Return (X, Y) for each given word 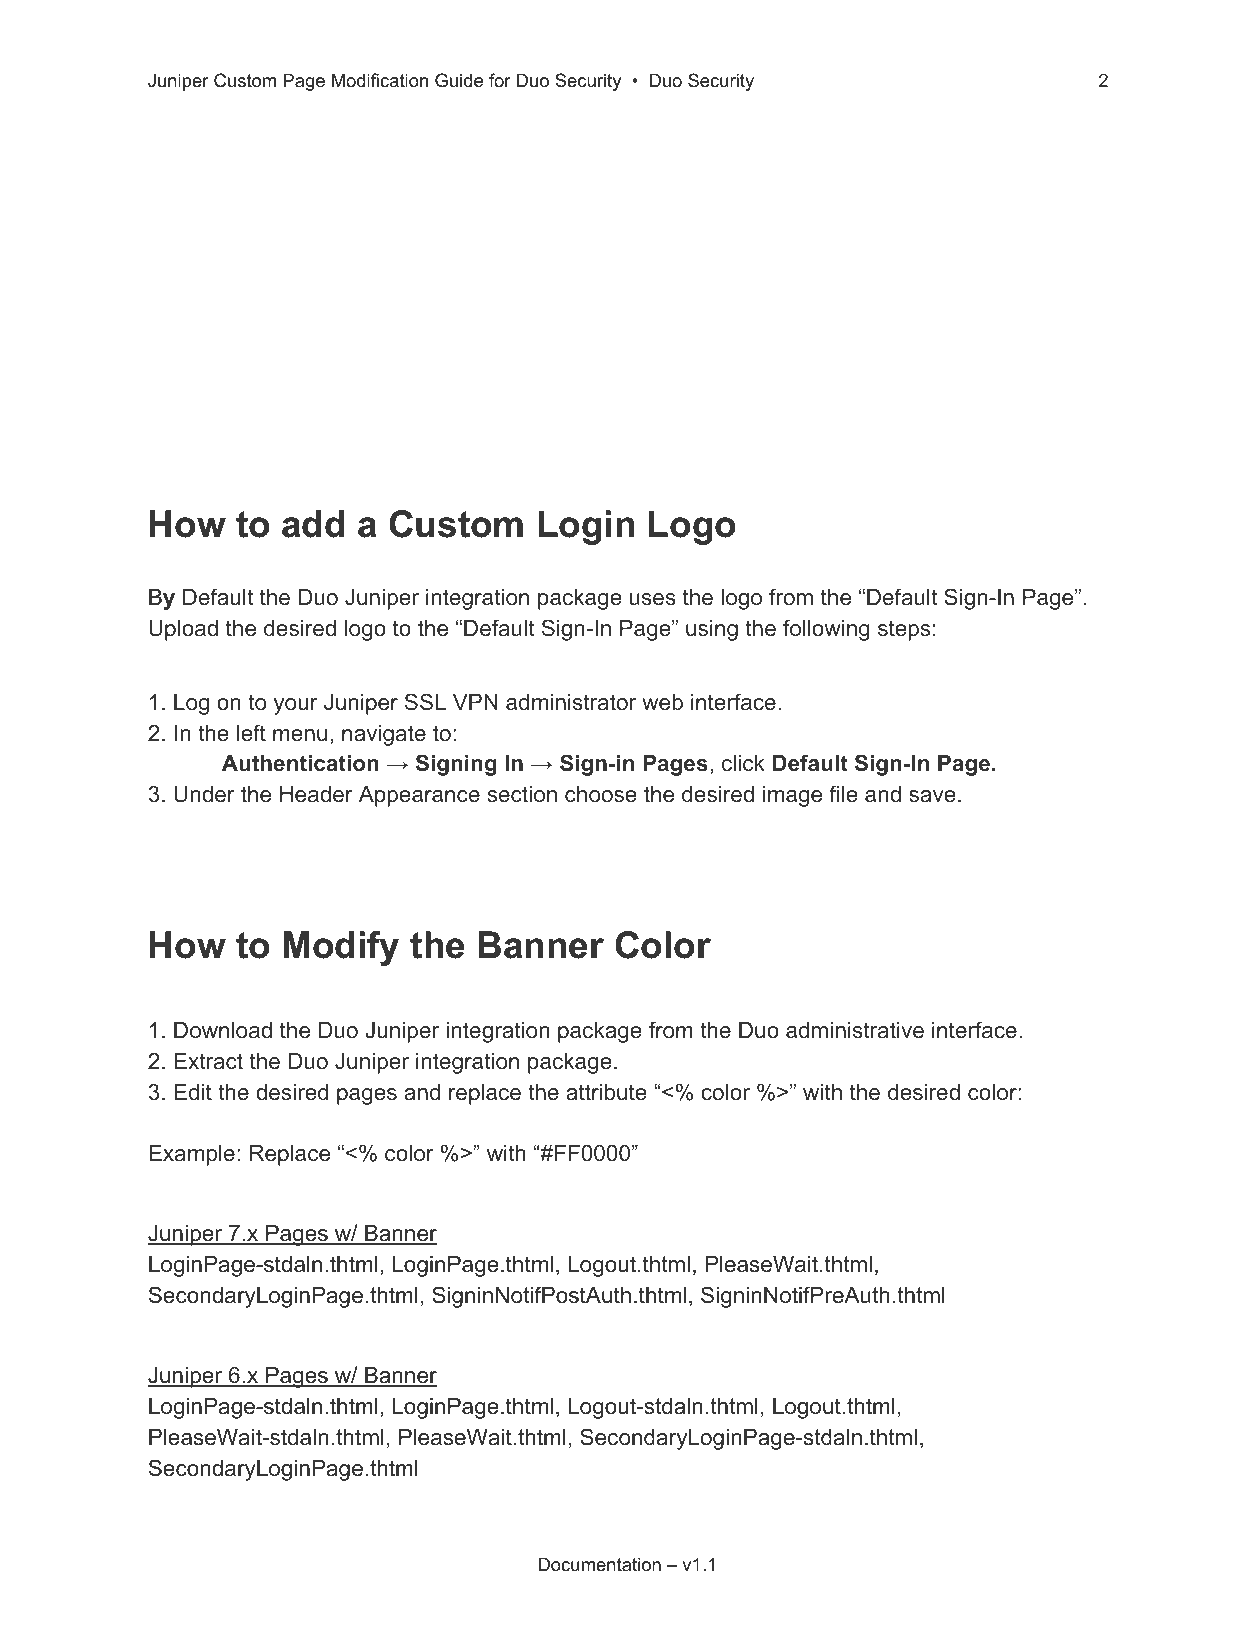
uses (653, 599)
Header (316, 794)
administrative (855, 1030)
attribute (606, 1092)
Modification (380, 80)
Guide (459, 80)
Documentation (600, 1564)
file (844, 793)
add (313, 524)
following (826, 630)
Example (192, 1155)
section (522, 794)
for (500, 80)
